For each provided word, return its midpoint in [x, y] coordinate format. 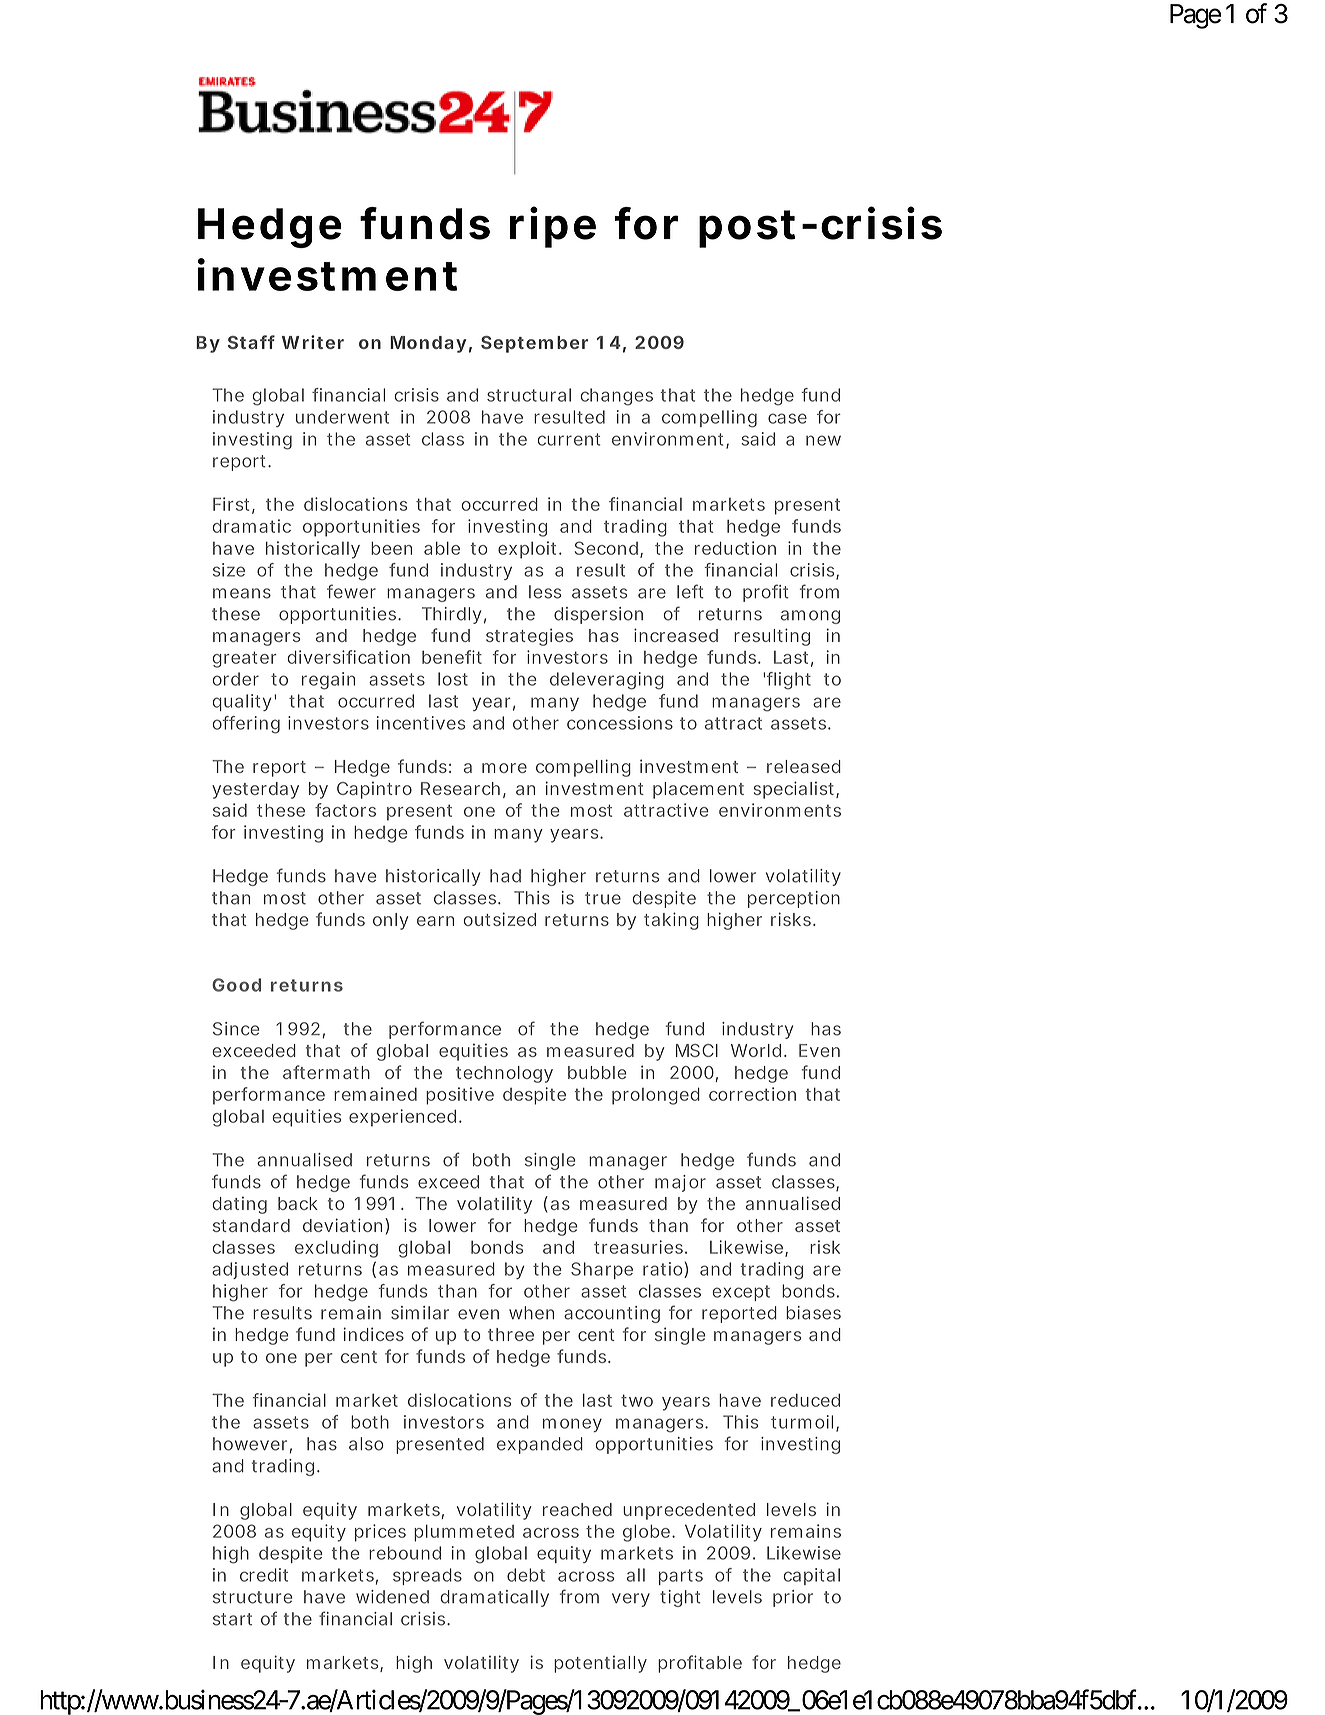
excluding [336, 1249]
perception [794, 899]
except [741, 1293]
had [505, 876]
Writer [313, 342]
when [531, 1313]
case [787, 418]
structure [252, 1597]
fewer [351, 591]
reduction [735, 548]
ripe [553, 227]
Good [236, 985]
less [545, 592]
